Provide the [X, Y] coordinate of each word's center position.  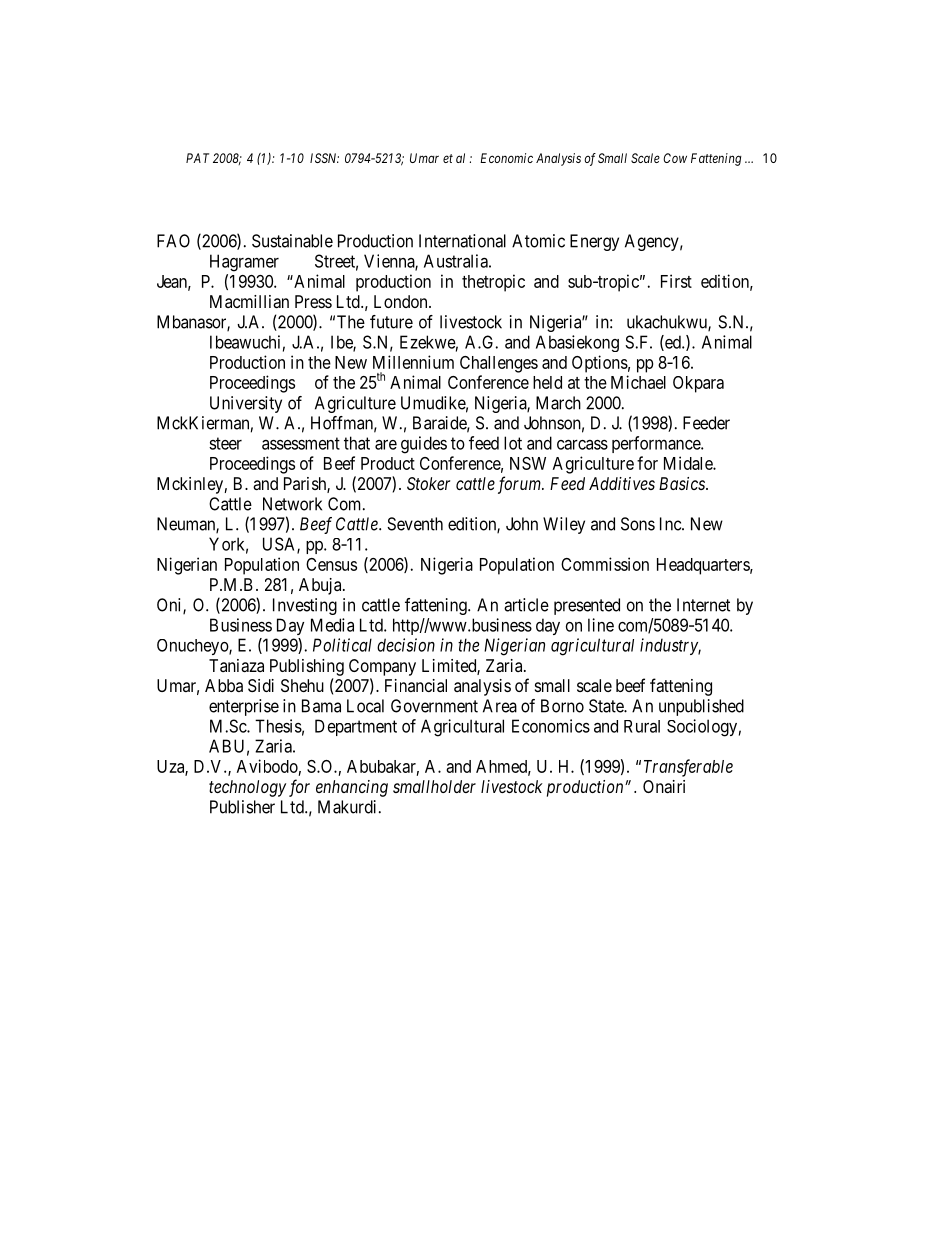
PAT [197, 158]
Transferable [688, 768]
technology [247, 788]
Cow [675, 158]
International [462, 241]
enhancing [352, 788]
